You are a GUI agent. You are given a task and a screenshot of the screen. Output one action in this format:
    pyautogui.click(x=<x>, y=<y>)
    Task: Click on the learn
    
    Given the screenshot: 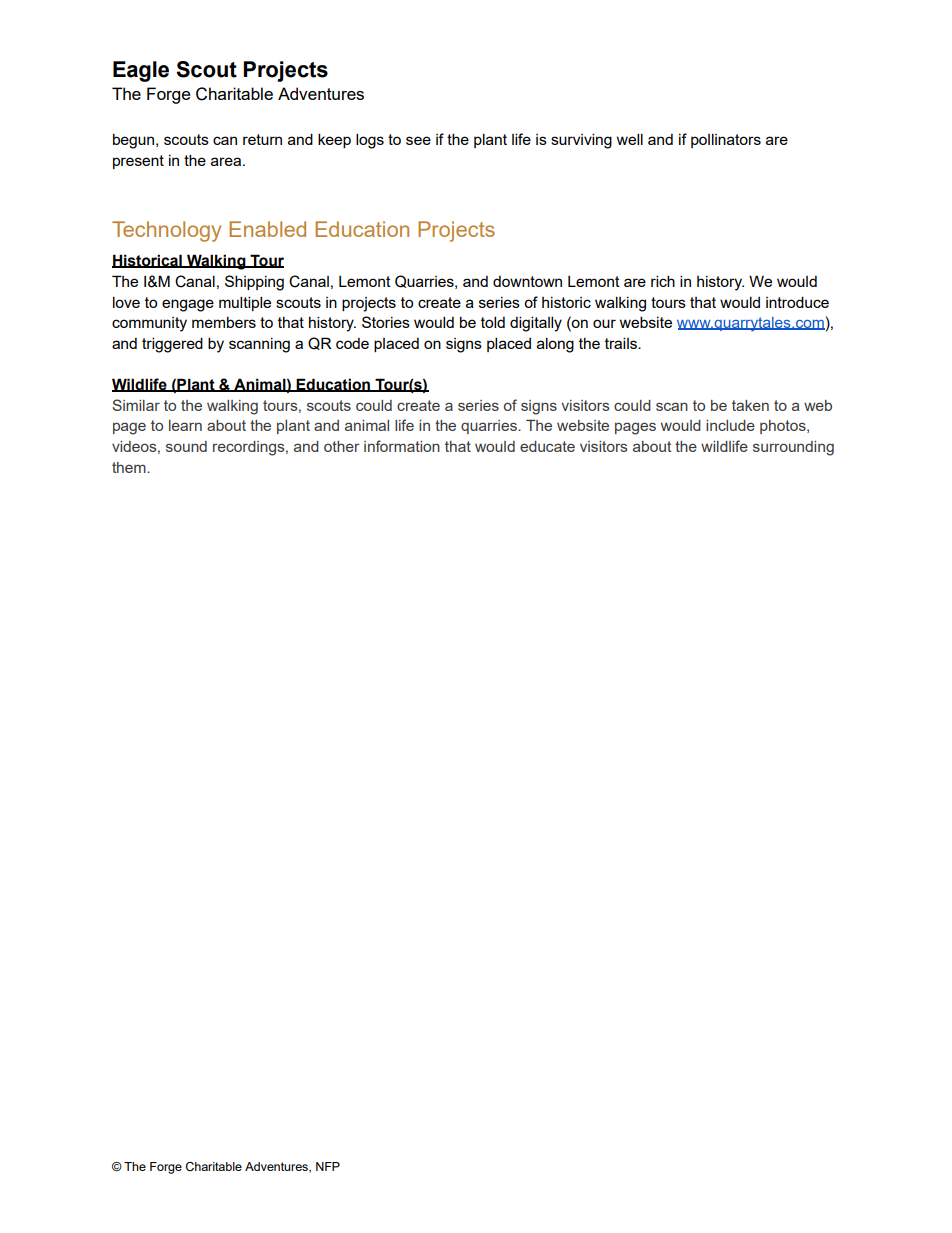 What is the action you would take?
    pyautogui.click(x=185, y=425)
